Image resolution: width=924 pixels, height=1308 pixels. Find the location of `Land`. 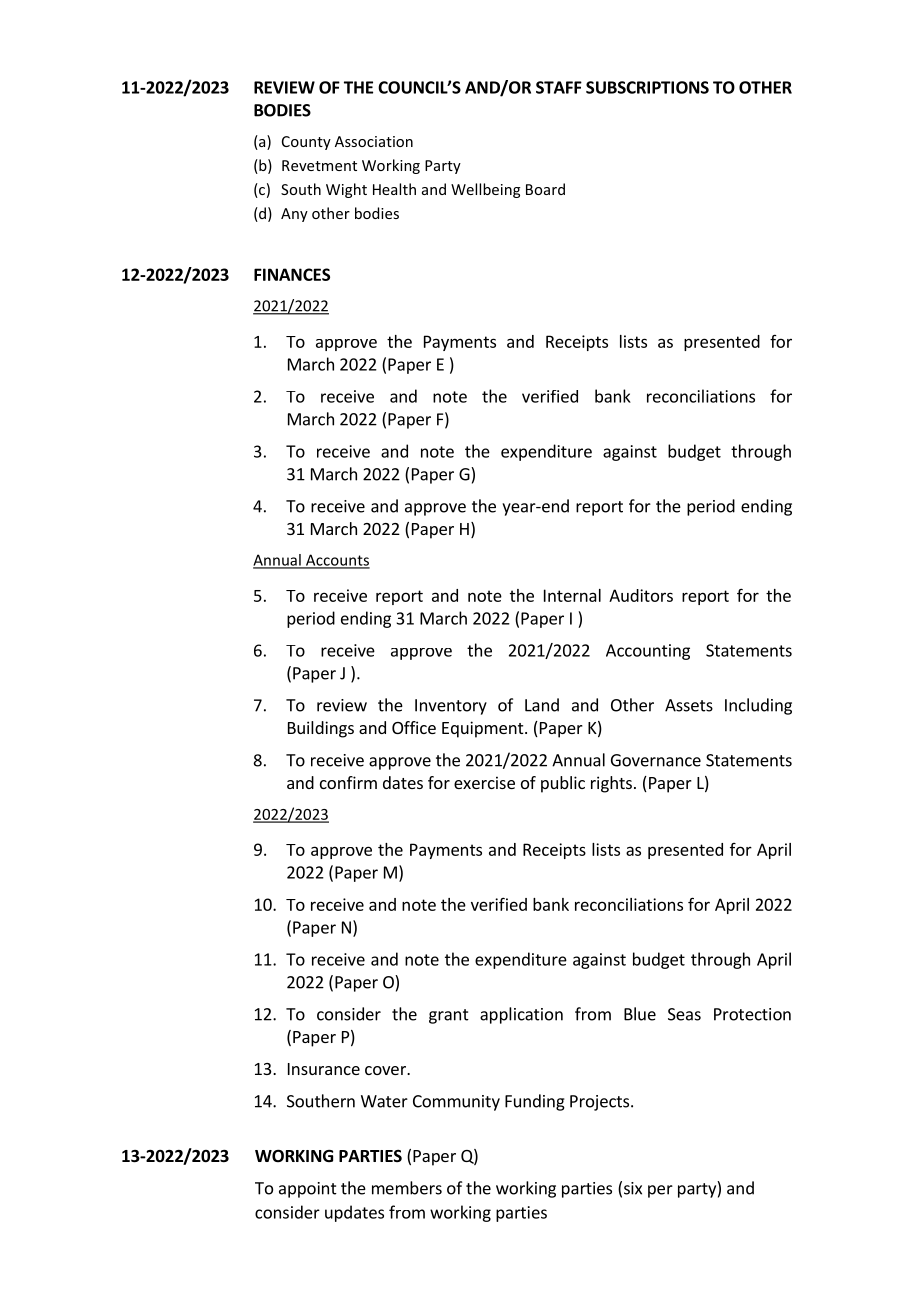

Land is located at coordinates (542, 705).
